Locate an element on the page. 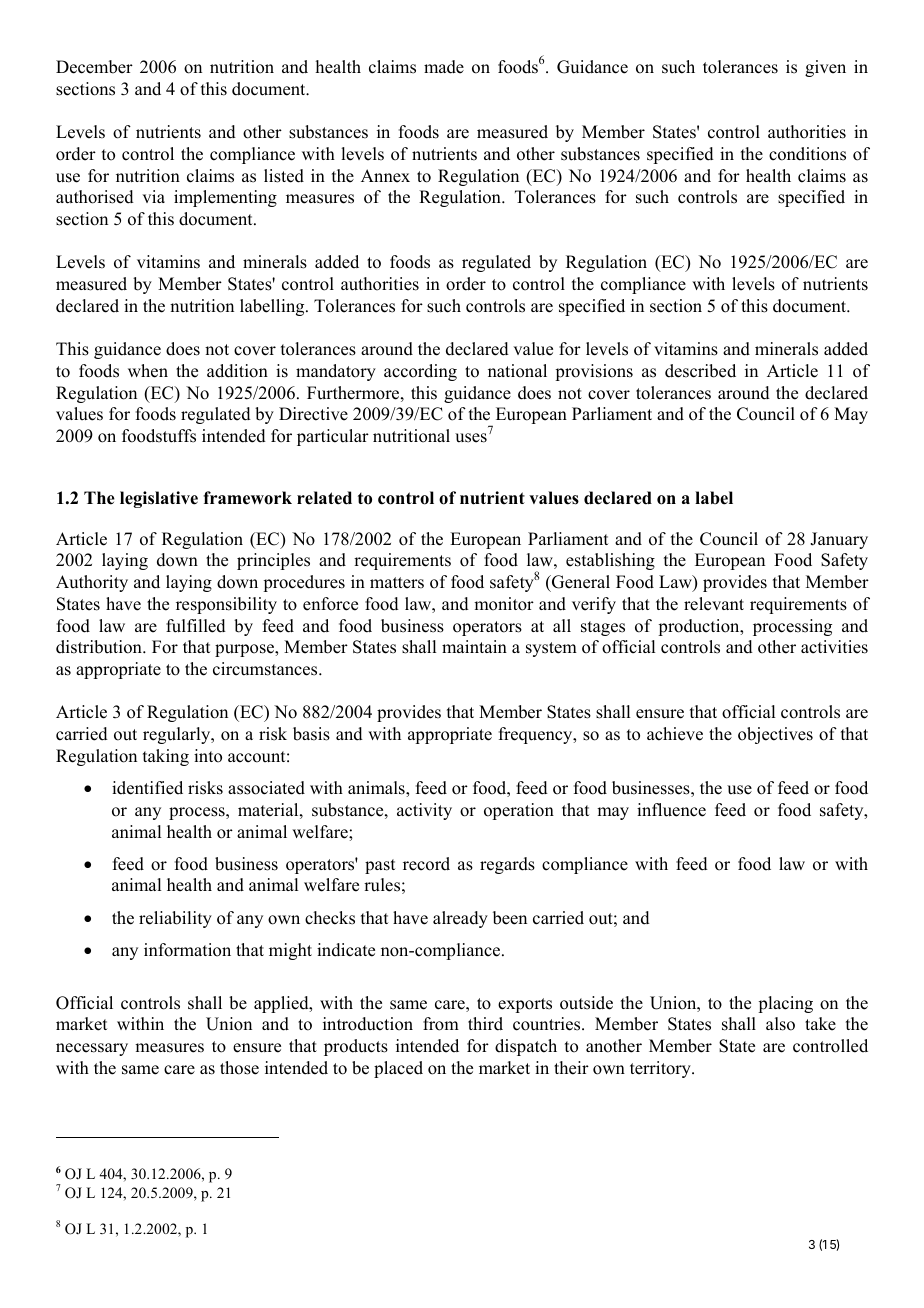 This image has width=924, height=1308. those is located at coordinates (239, 1068).
